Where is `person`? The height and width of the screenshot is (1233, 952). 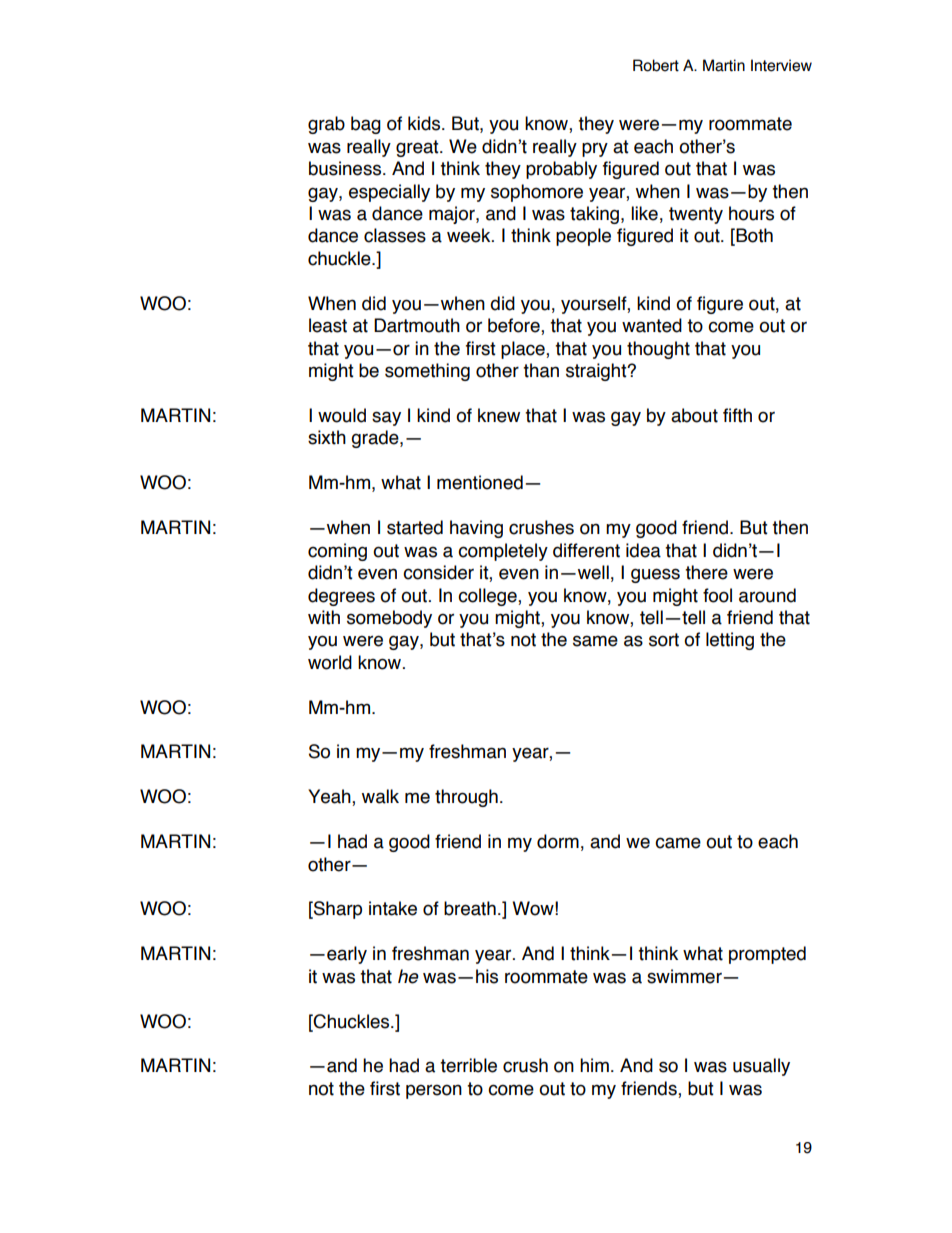 person is located at coordinates (434, 1091).
